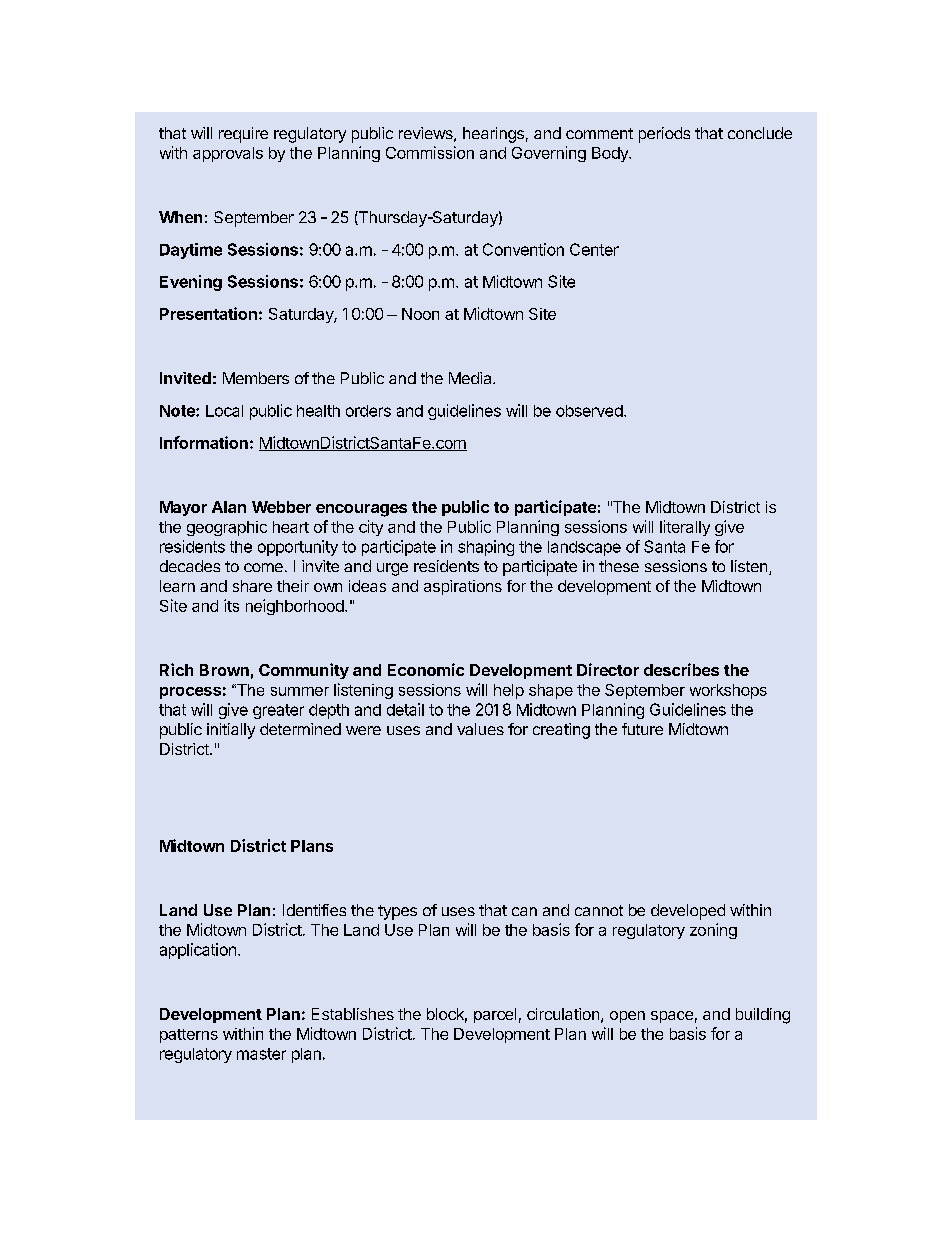 Image resolution: width=952 pixels, height=1233 pixels. I want to click on aspirations, so click(463, 587).
